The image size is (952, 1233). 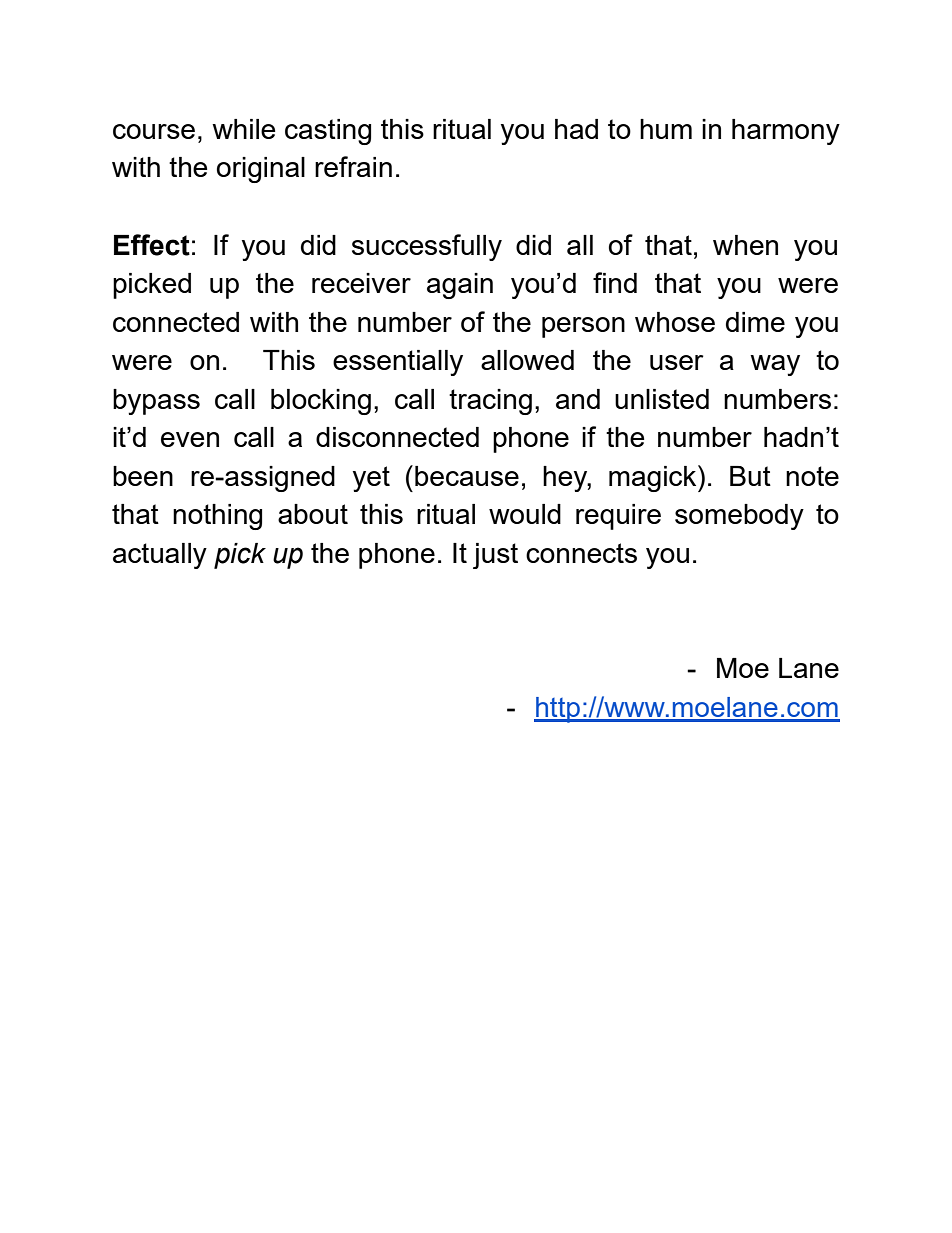 What do you see at coordinates (460, 286) in the image?
I see `again` at bounding box center [460, 286].
